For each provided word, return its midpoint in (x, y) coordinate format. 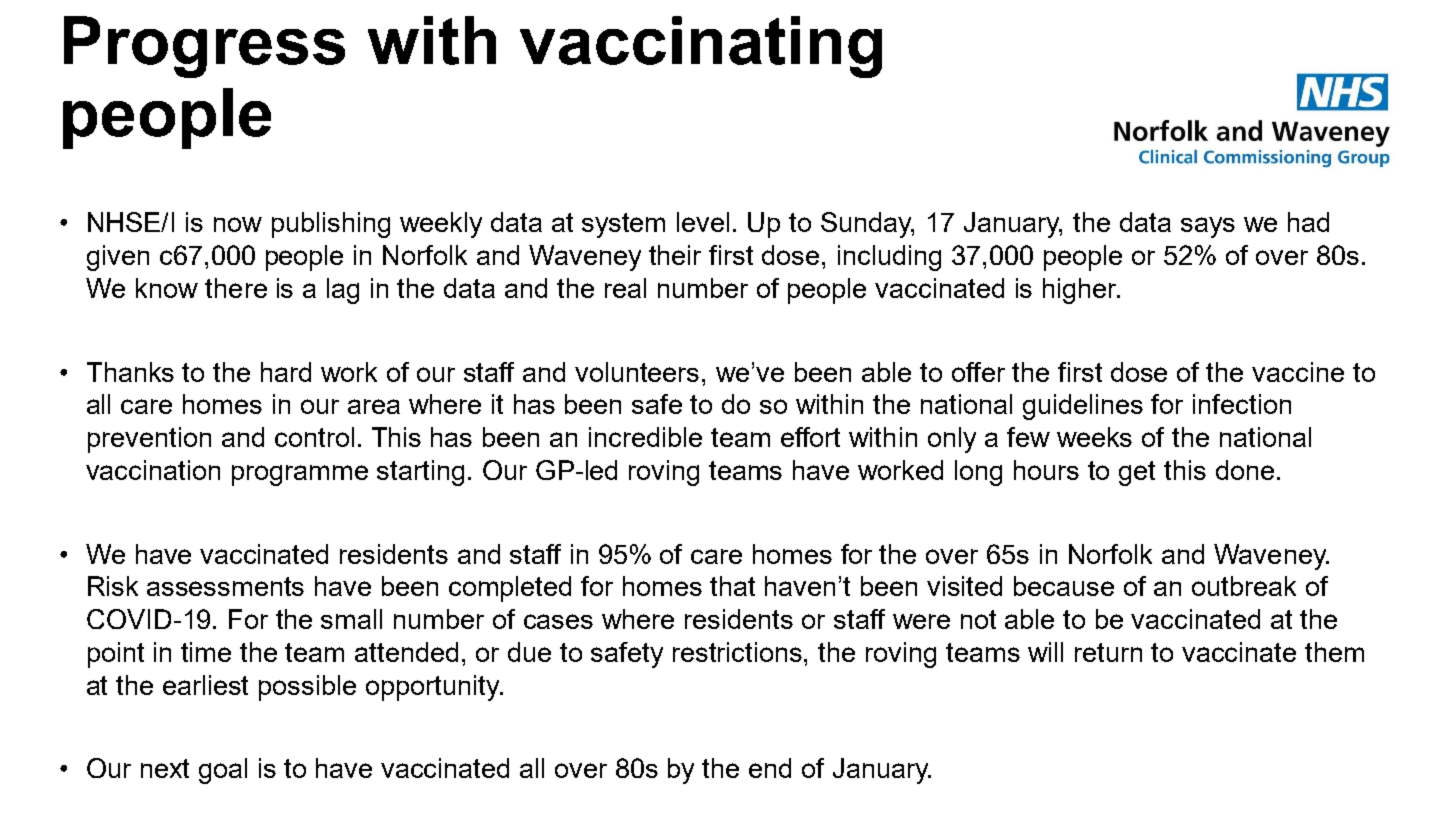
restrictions (739, 652)
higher (1081, 291)
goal (223, 771)
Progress (204, 47)
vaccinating (701, 47)
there (236, 288)
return (1108, 652)
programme (300, 475)
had (1308, 222)
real (625, 288)
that (732, 586)
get (1137, 473)
